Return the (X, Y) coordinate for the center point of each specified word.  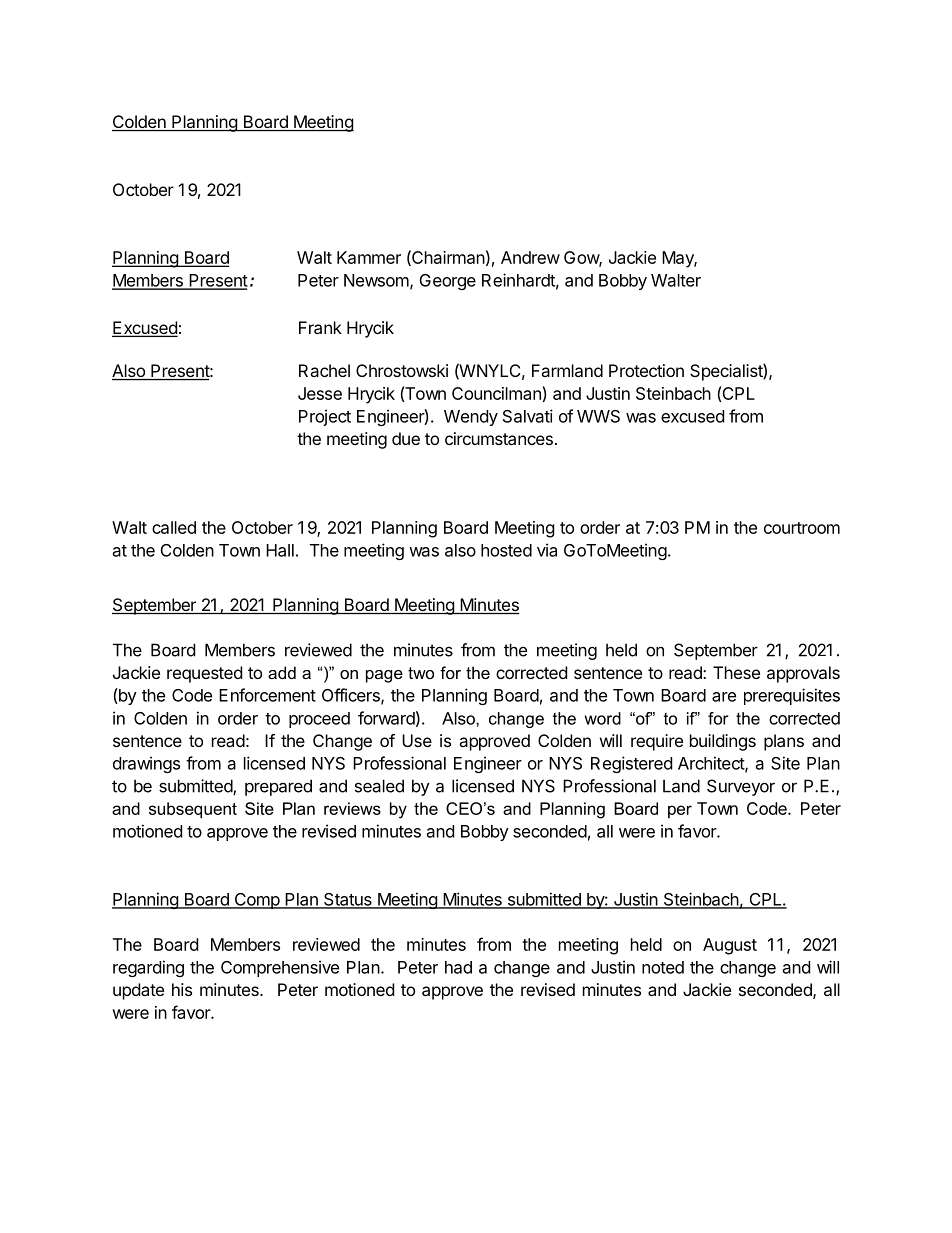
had (458, 967)
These (736, 672)
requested (204, 674)
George (448, 282)
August (730, 946)
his (182, 989)
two (421, 673)
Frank (320, 327)
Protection (646, 370)
